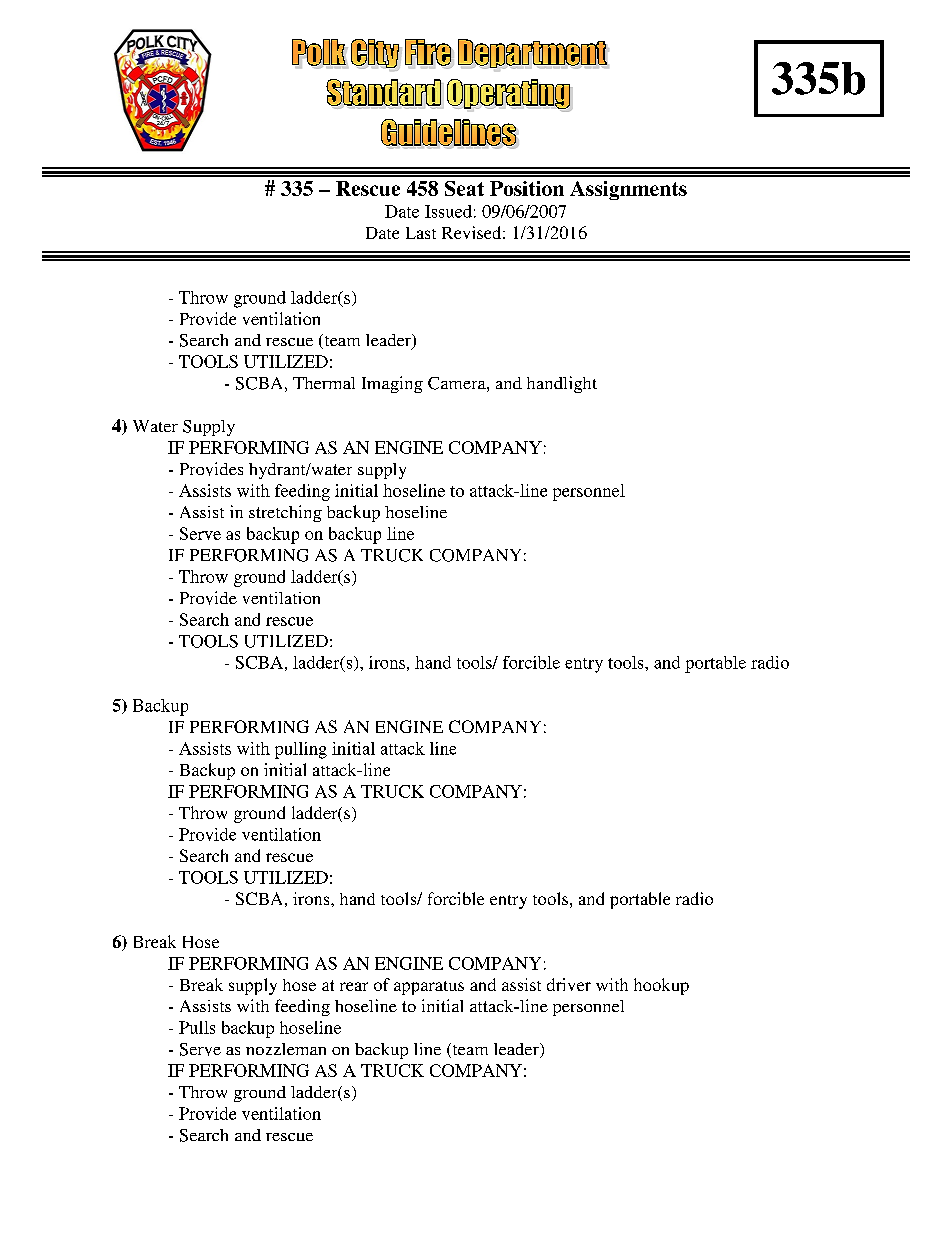  What do you see at coordinates (421, 233) in the screenshot?
I see `Last` at bounding box center [421, 233].
